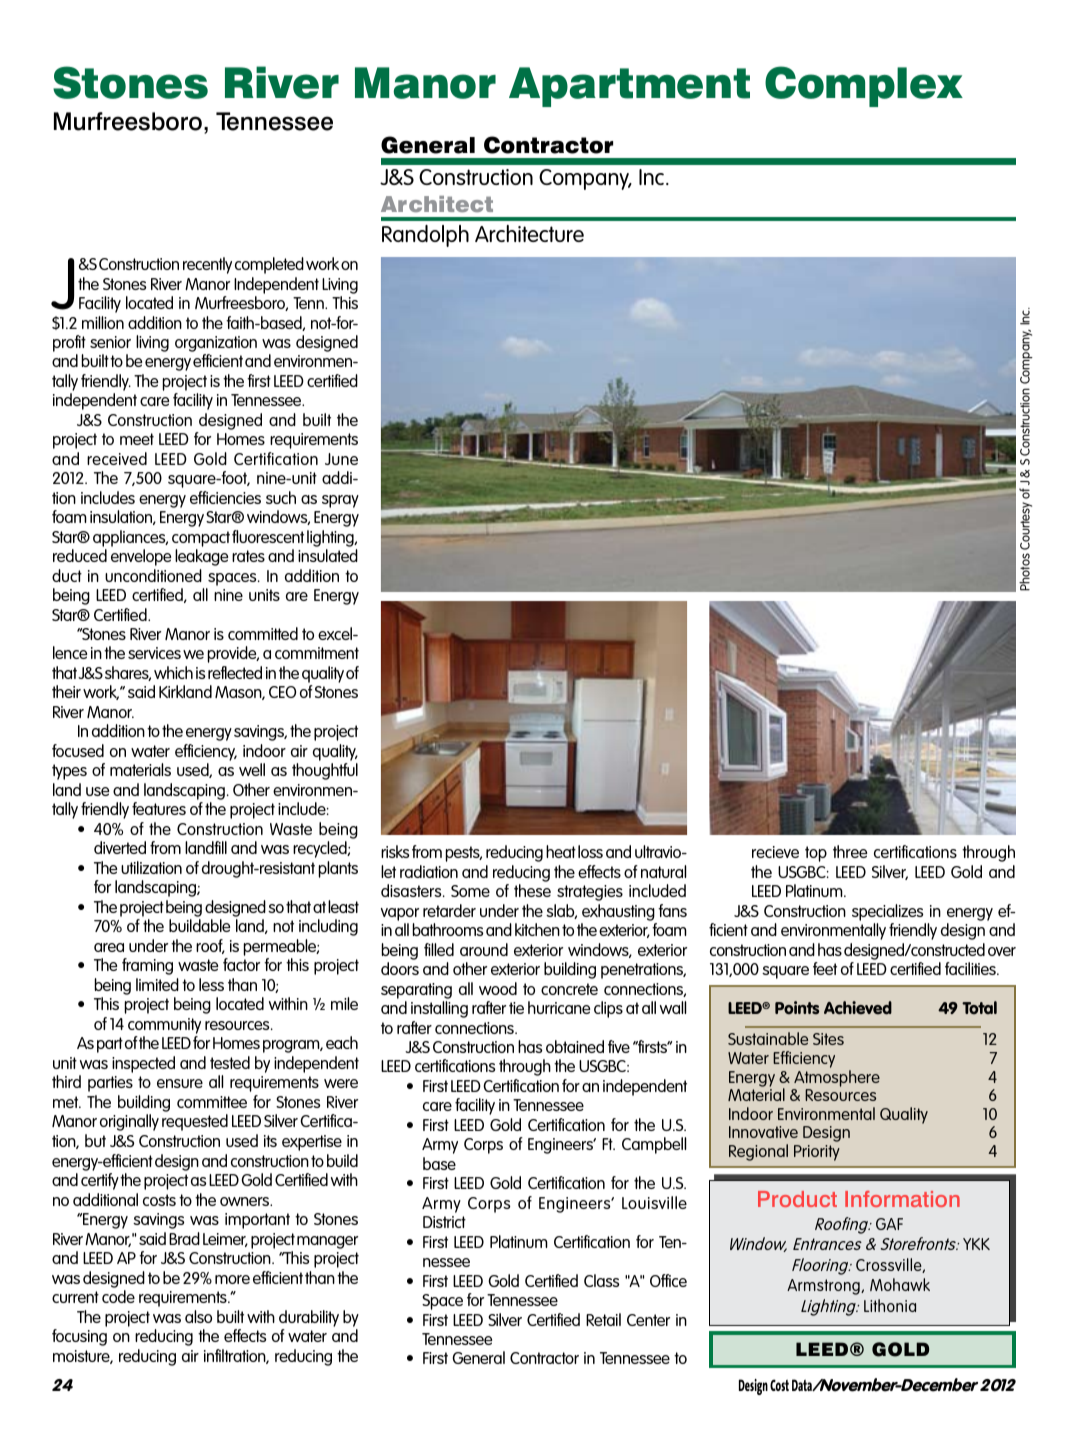 This document has height=1435, width=1068. I want to click on features, so click(159, 808).
